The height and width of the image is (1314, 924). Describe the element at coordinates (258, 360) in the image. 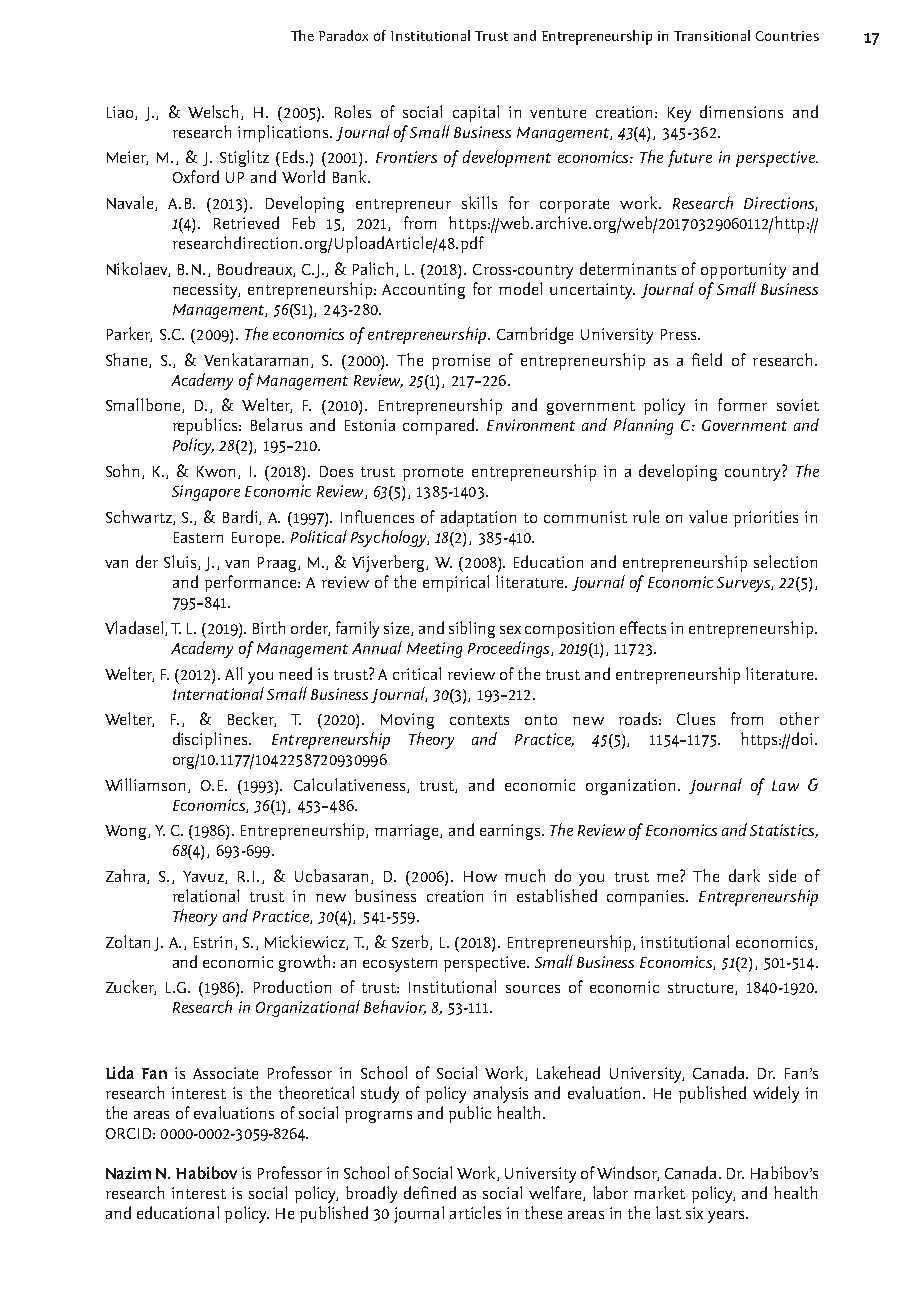

I see `Venkataraman` at that location.
